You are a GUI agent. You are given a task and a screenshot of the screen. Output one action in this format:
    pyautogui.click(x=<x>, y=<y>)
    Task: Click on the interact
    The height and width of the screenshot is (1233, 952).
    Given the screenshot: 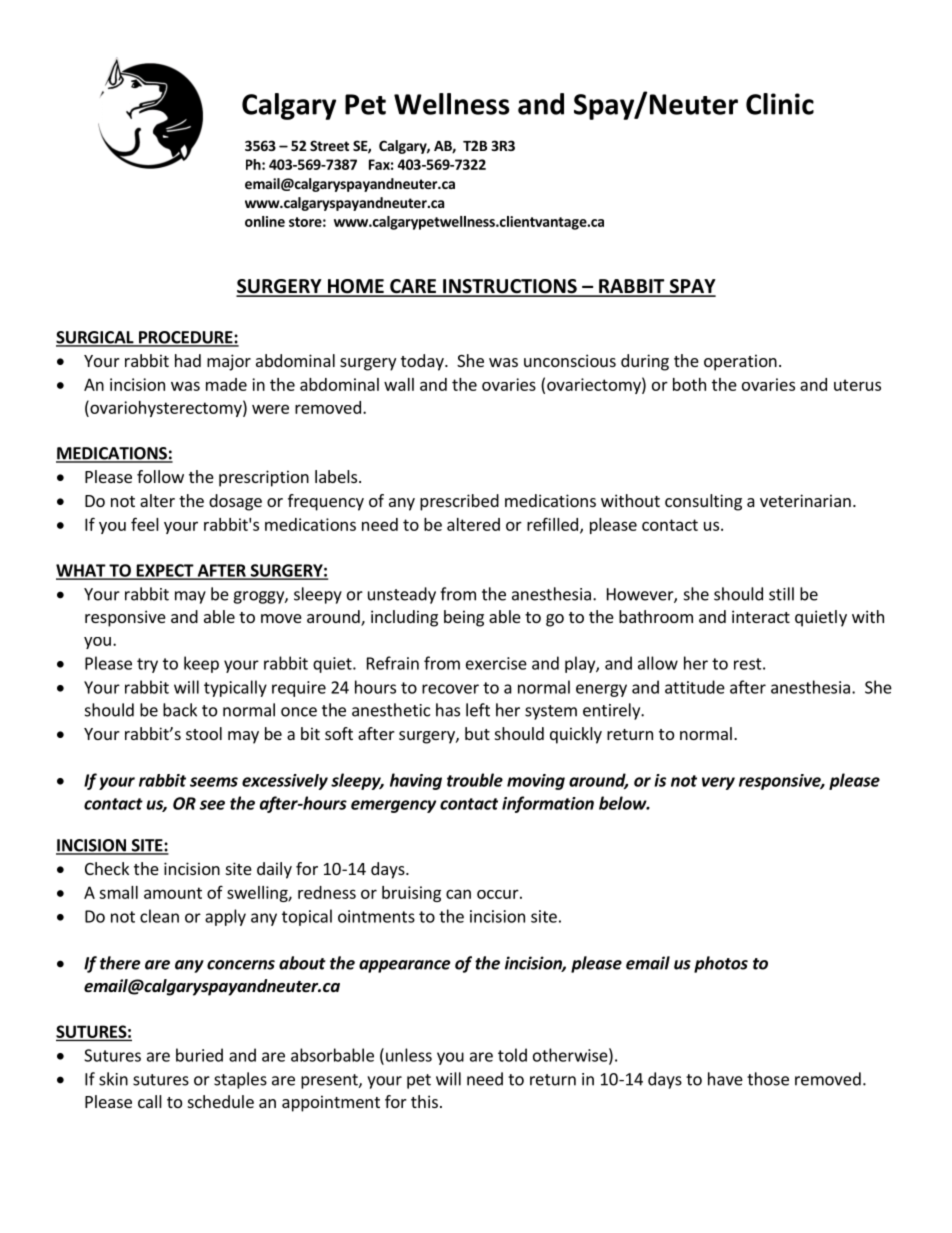 What is the action you would take?
    pyautogui.click(x=761, y=616)
